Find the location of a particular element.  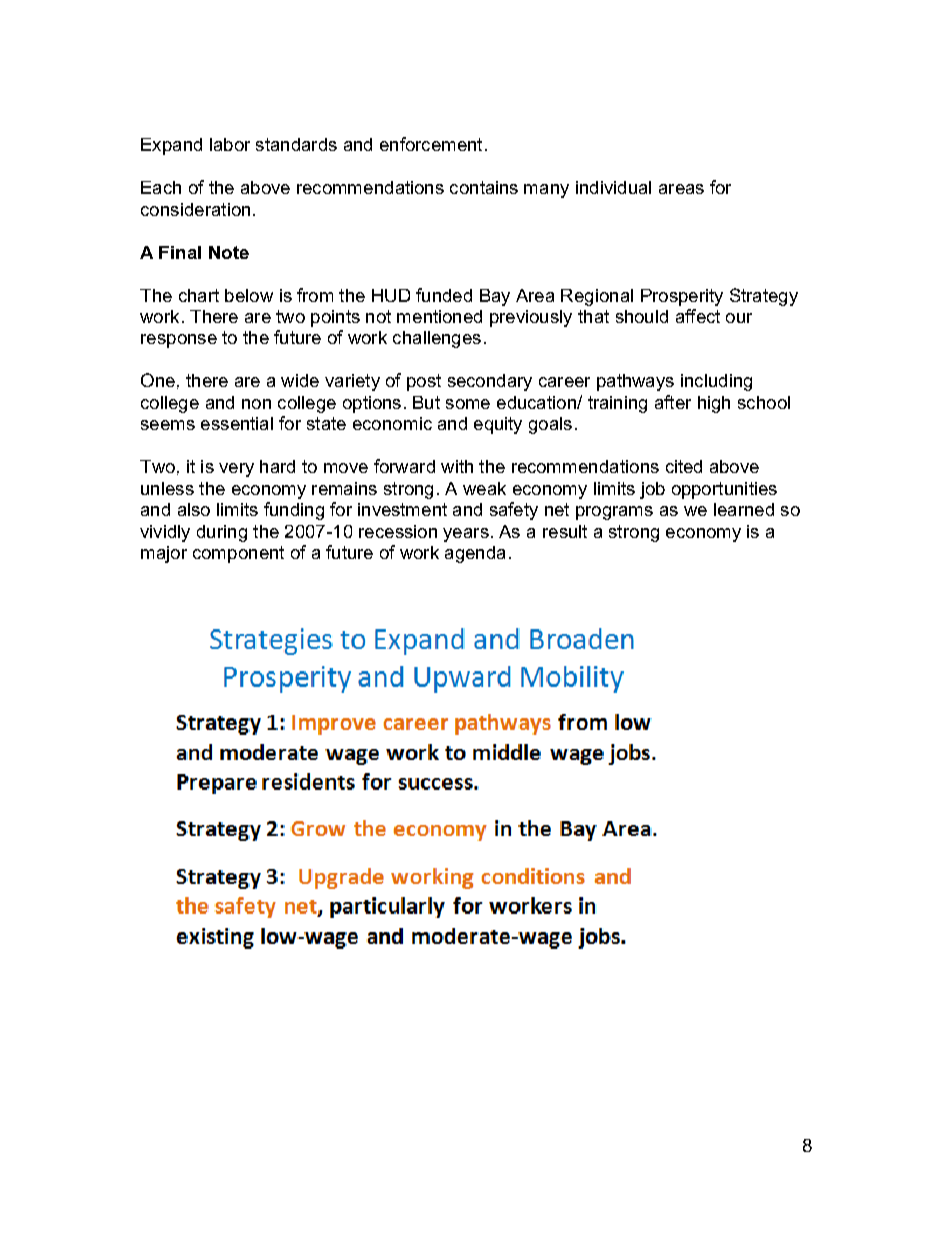

years is located at coordinates (466, 535).
